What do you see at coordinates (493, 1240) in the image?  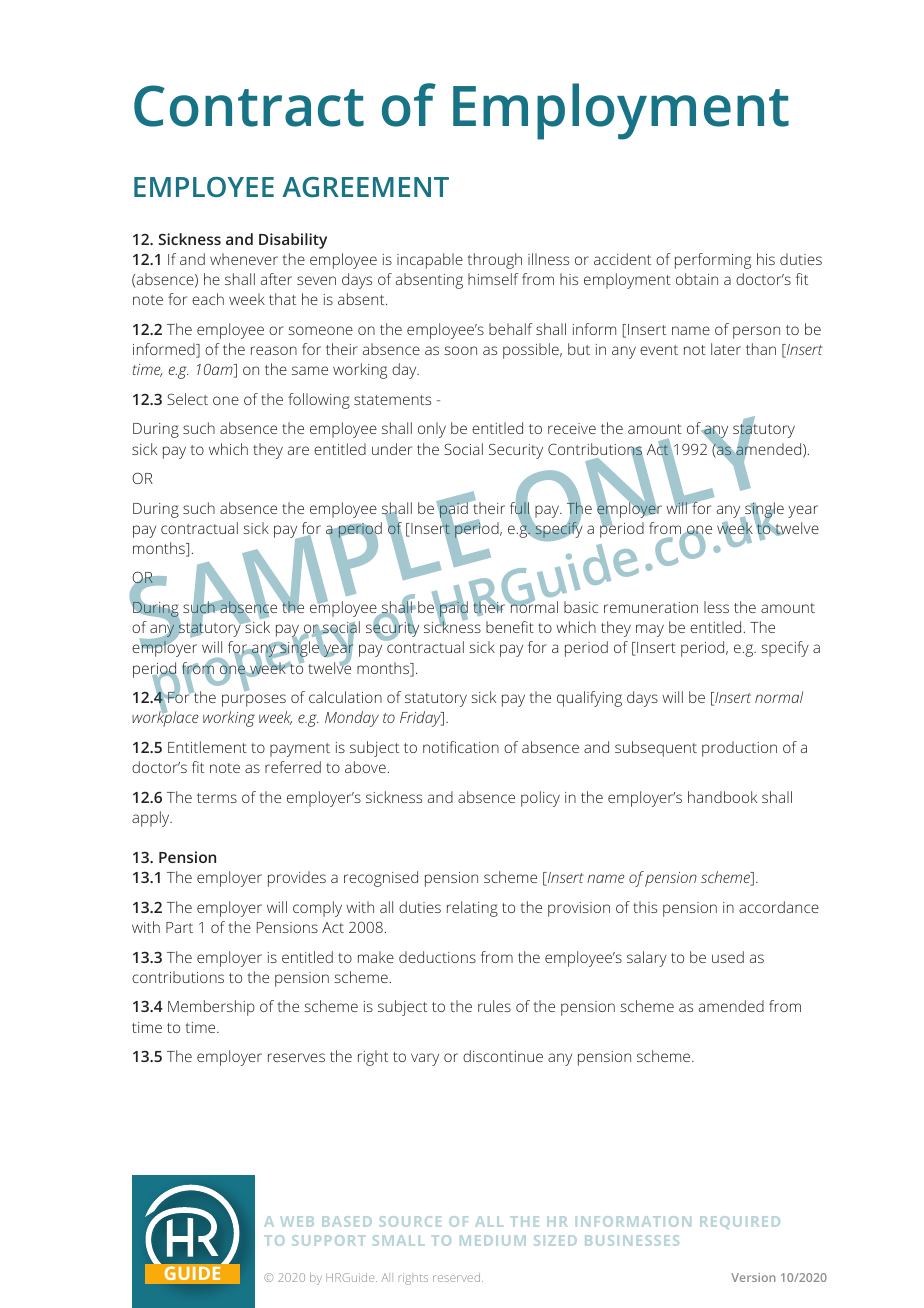 I see `MEDIUM` at bounding box center [493, 1240].
